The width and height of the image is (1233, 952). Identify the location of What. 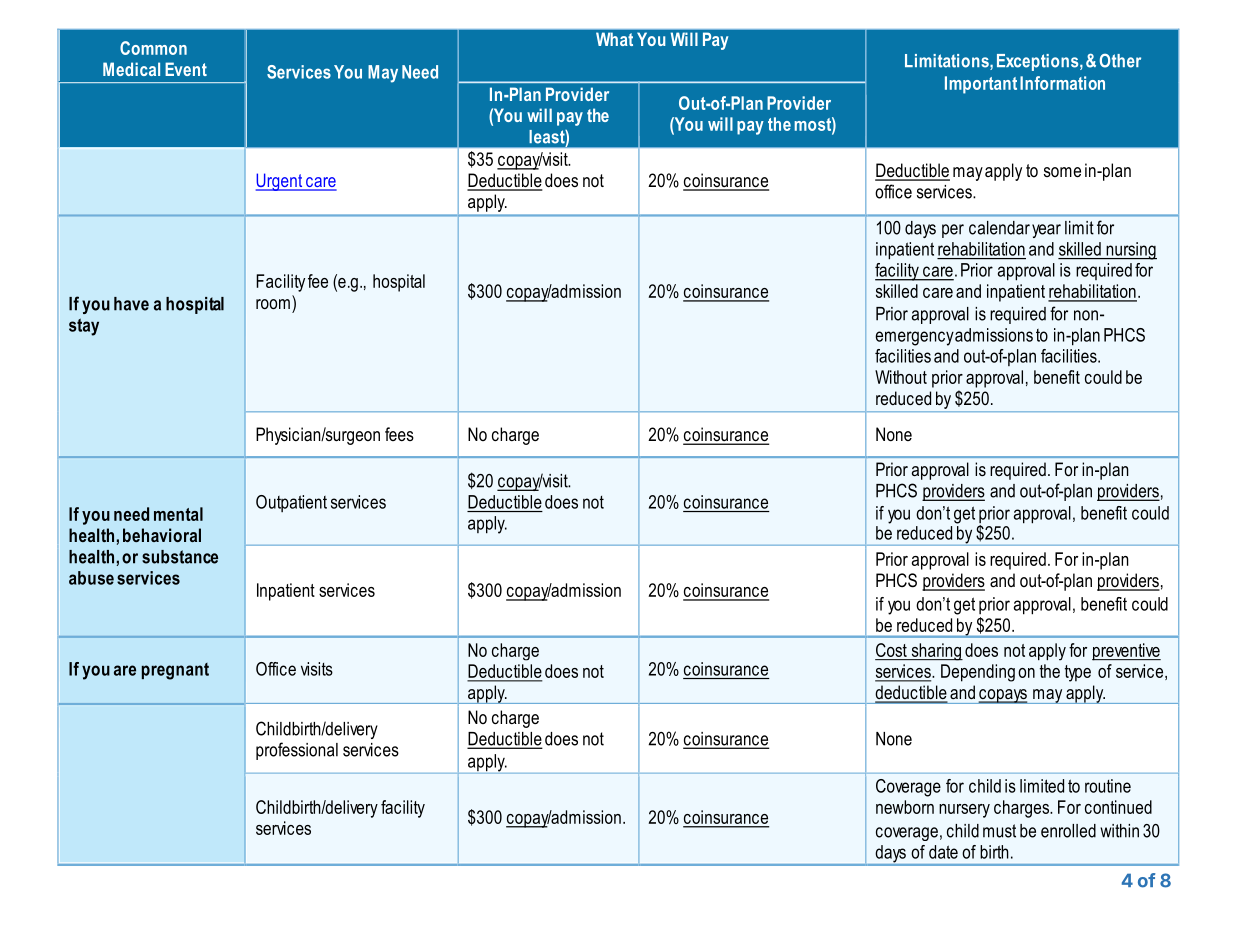
(614, 39).
